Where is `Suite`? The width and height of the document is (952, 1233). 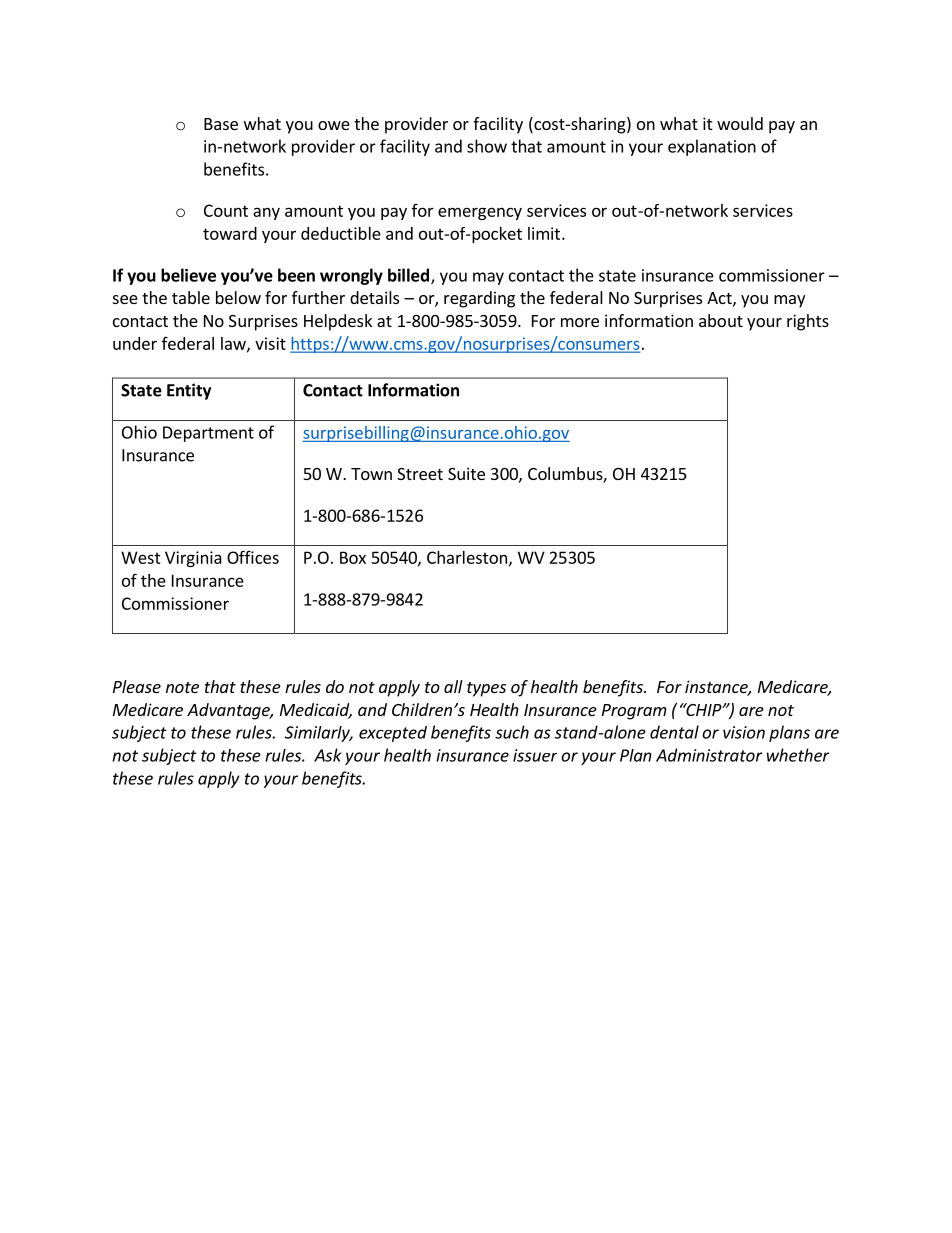 Suite is located at coordinates (466, 473).
